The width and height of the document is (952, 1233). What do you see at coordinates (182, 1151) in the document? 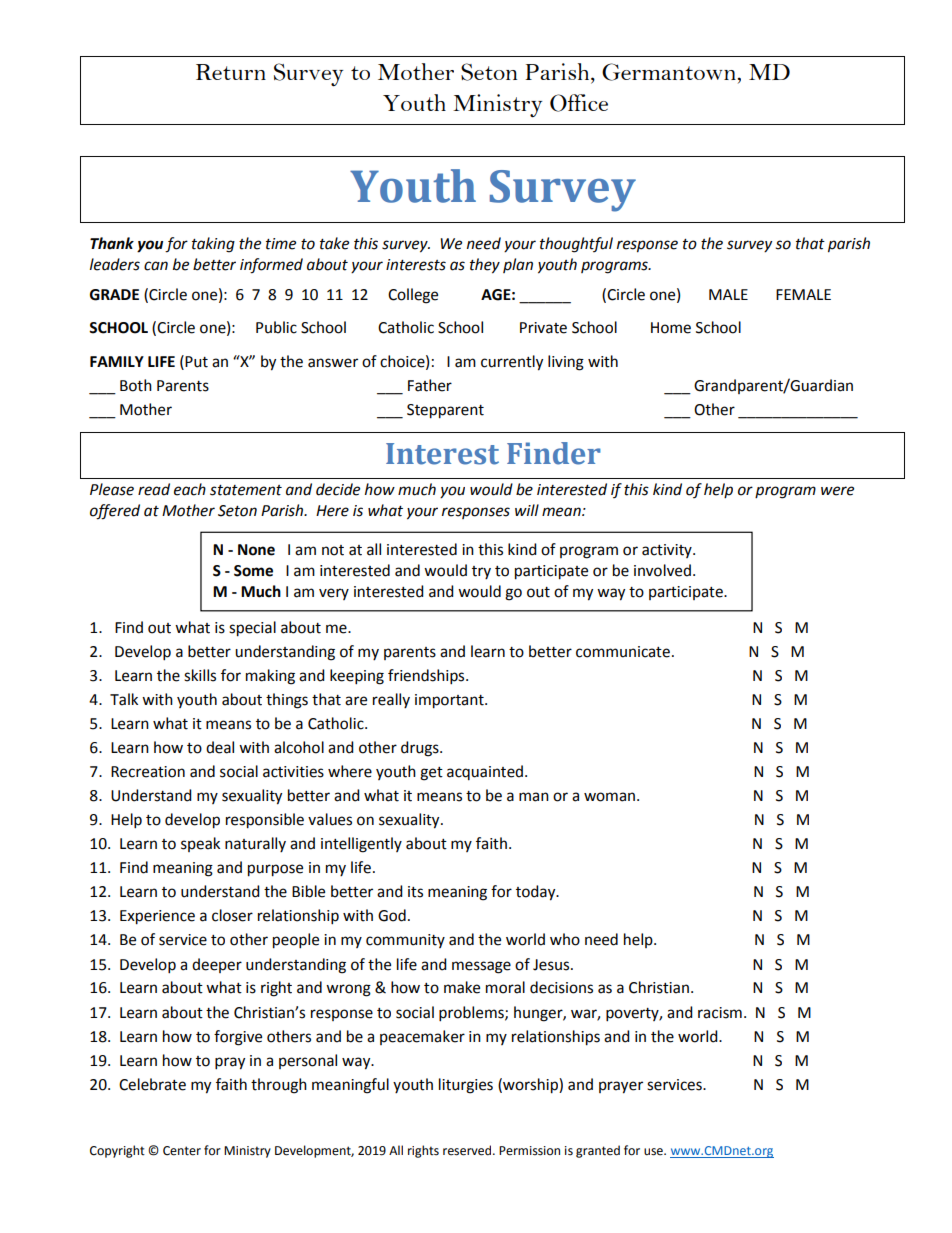
I see `Center` at bounding box center [182, 1151].
